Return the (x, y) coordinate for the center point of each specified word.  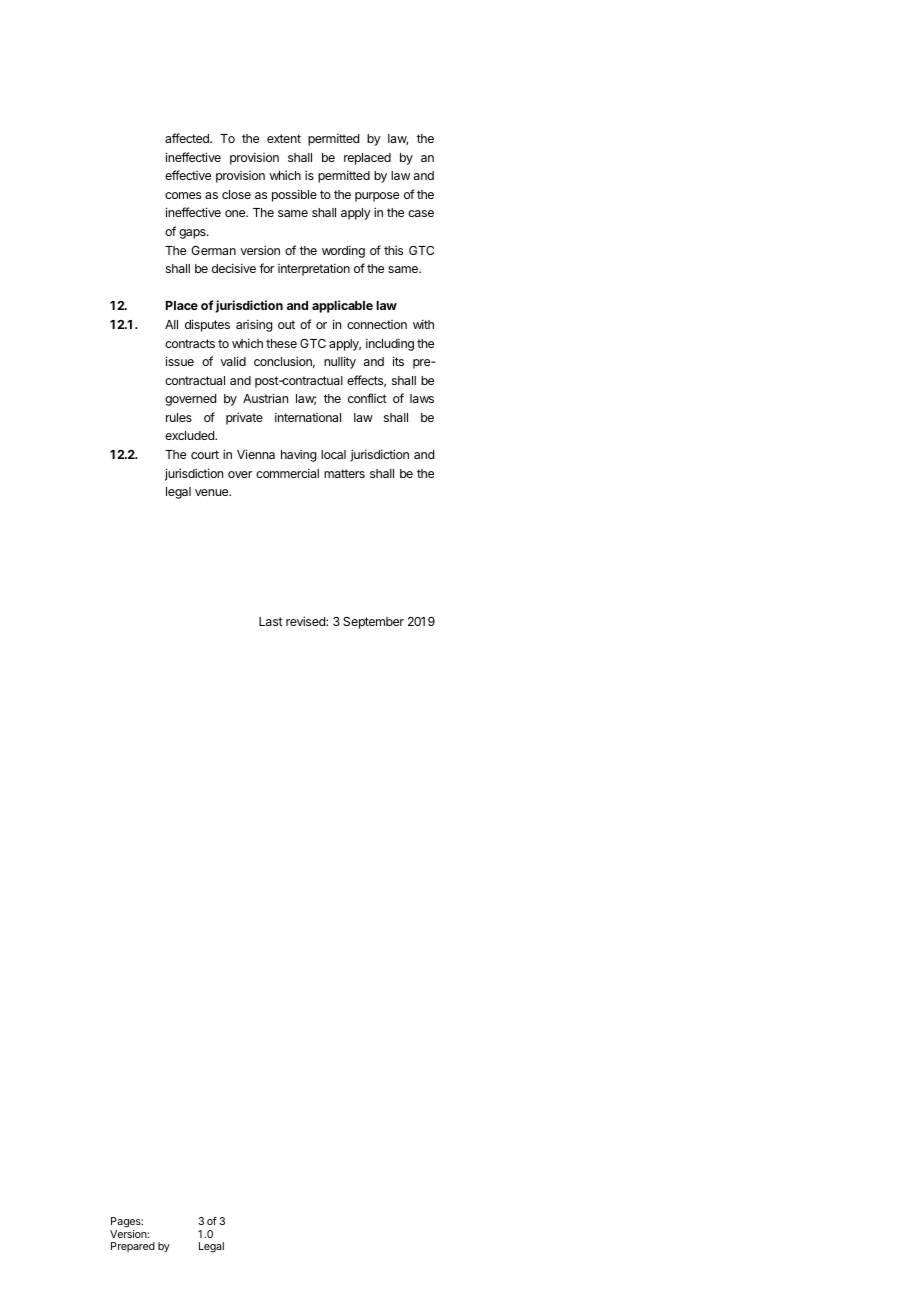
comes (183, 195)
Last (271, 621)
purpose (377, 197)
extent (284, 138)
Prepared (133, 1247)
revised (306, 621)
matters (344, 473)
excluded (190, 435)
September (373, 623)
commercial (287, 473)
